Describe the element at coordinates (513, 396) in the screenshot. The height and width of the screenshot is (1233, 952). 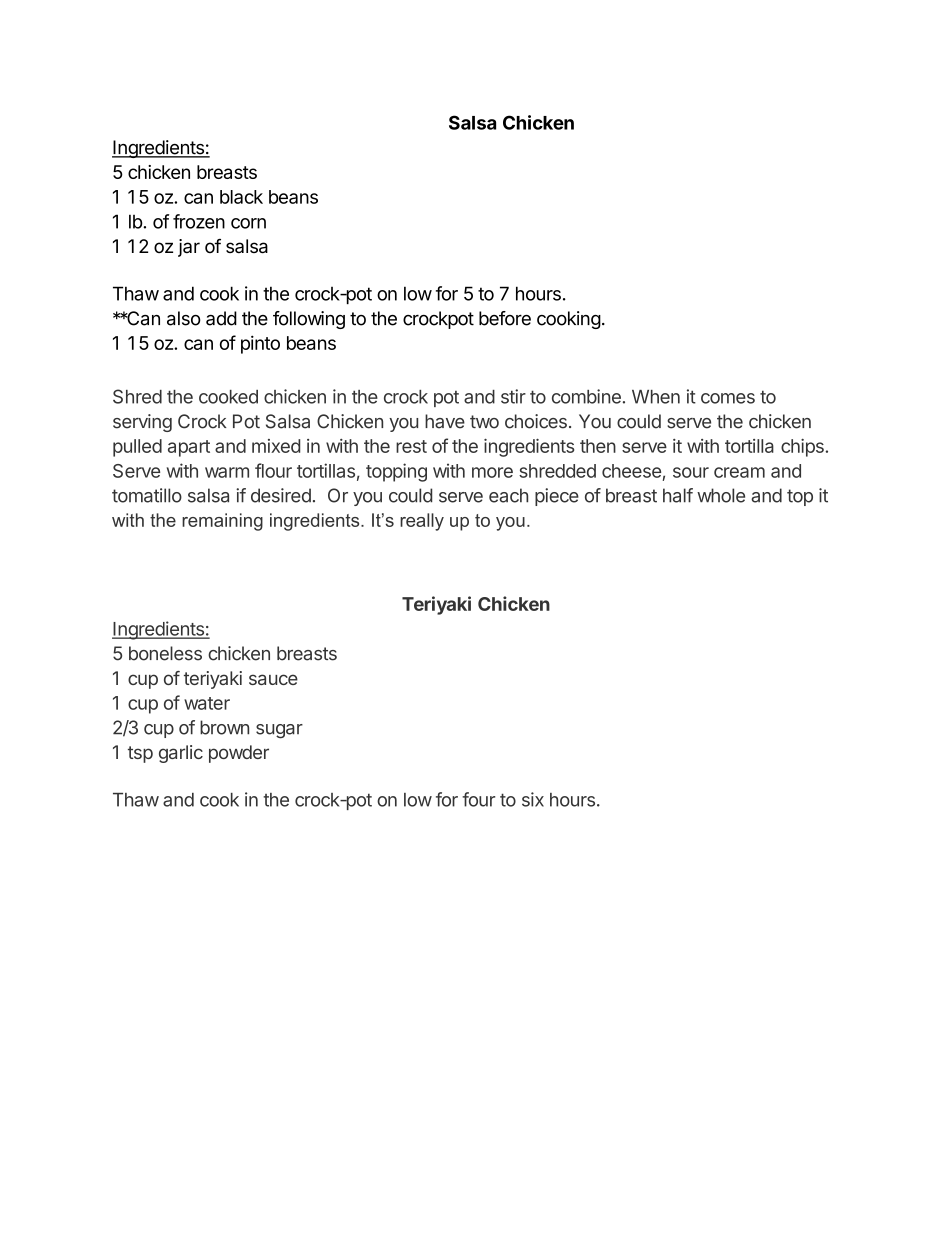
I see `stir` at that location.
